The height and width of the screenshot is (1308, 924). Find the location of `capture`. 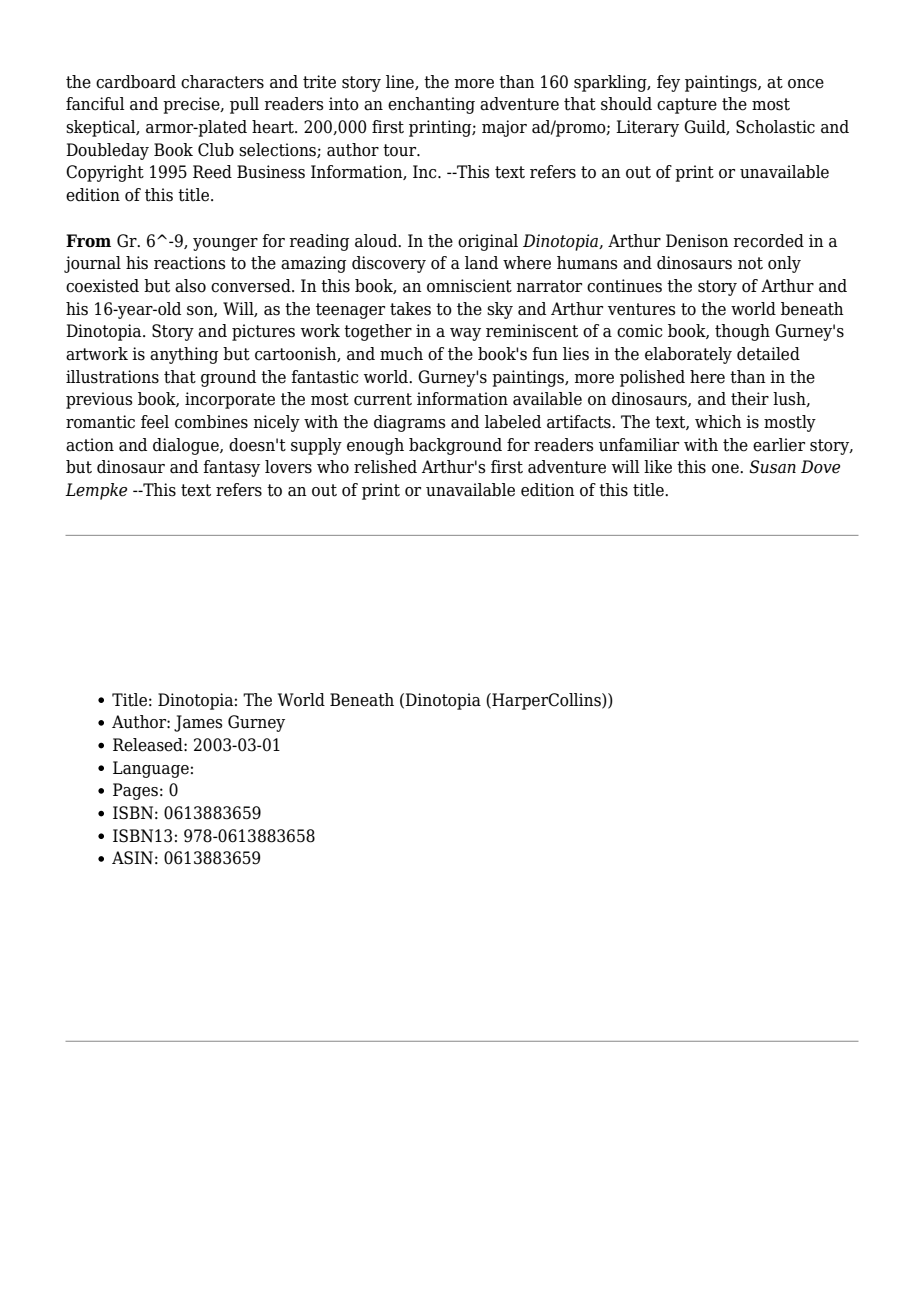

capture is located at coordinates (687, 106).
